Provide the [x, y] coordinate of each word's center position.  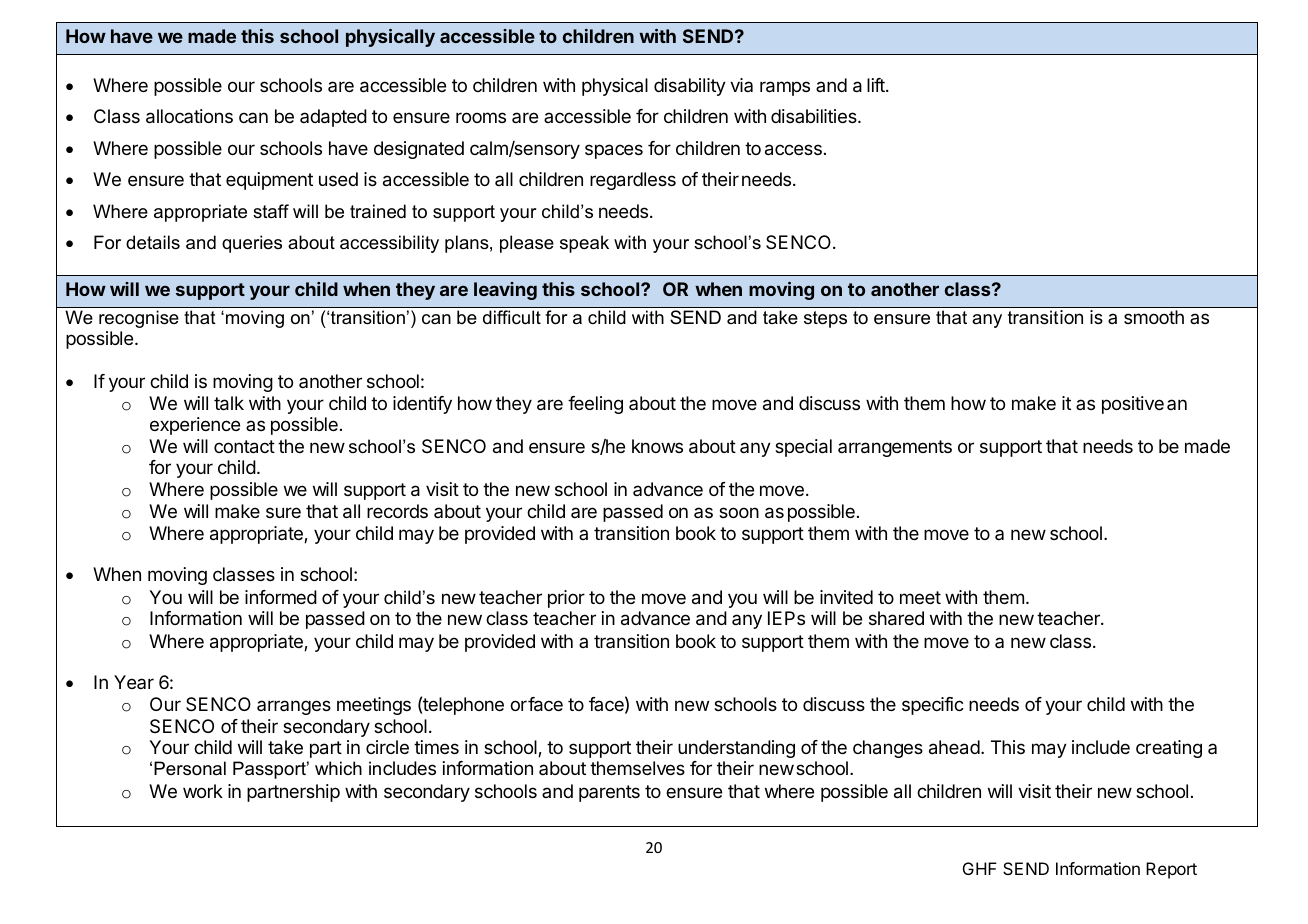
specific [933, 706]
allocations [189, 116]
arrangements [895, 448]
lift [877, 85]
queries [252, 244]
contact [244, 447]
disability [690, 87]
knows [657, 446]
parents [609, 793]
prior [566, 599]
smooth [1154, 317]
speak [584, 244]
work [203, 791]
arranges [294, 707]
